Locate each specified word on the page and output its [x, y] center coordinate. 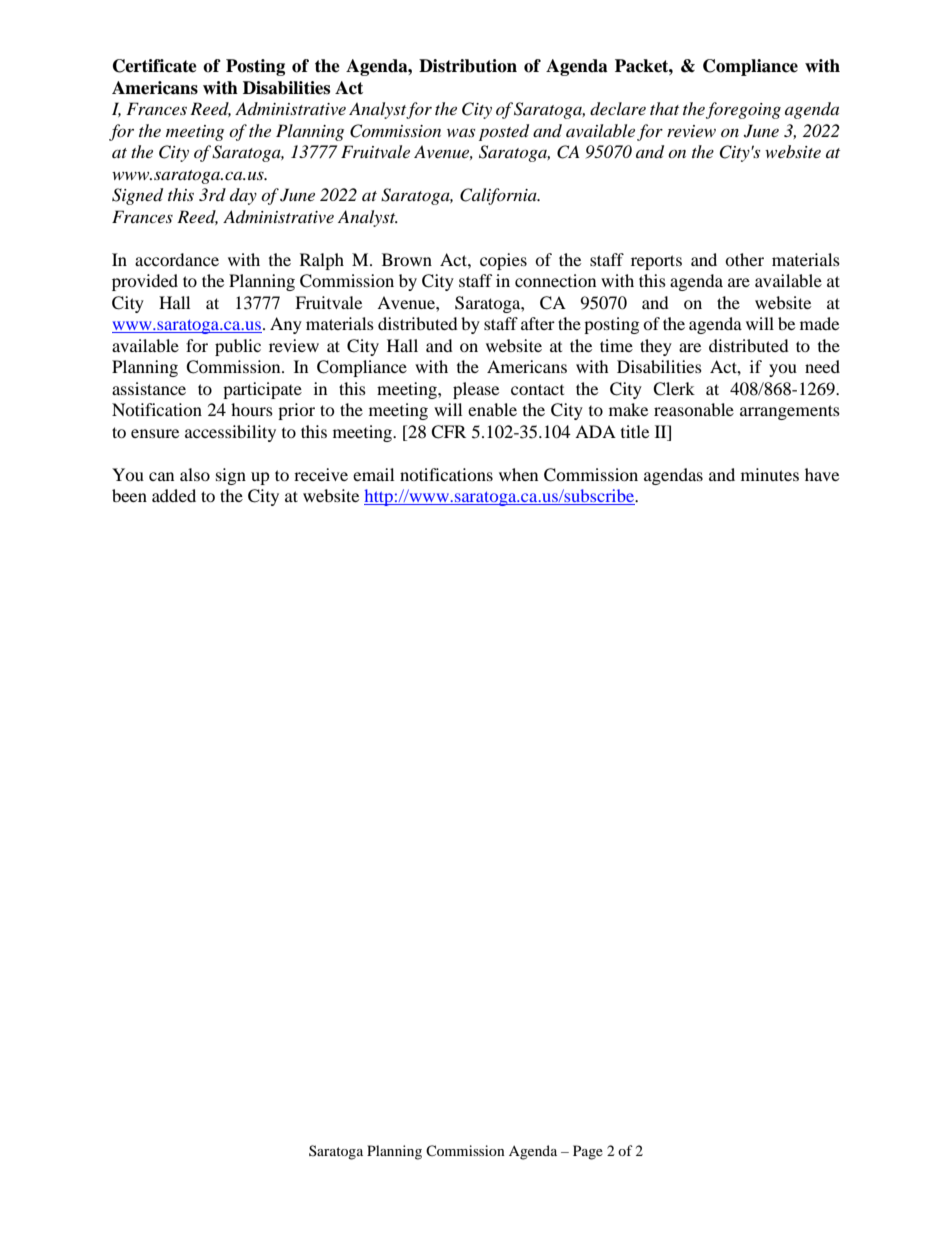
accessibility [230, 433]
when [518, 474]
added [174, 495]
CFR [448, 432]
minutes [770, 474]
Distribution [468, 66]
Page [588, 1152]
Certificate [155, 66]
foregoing [743, 110]
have [822, 474]
